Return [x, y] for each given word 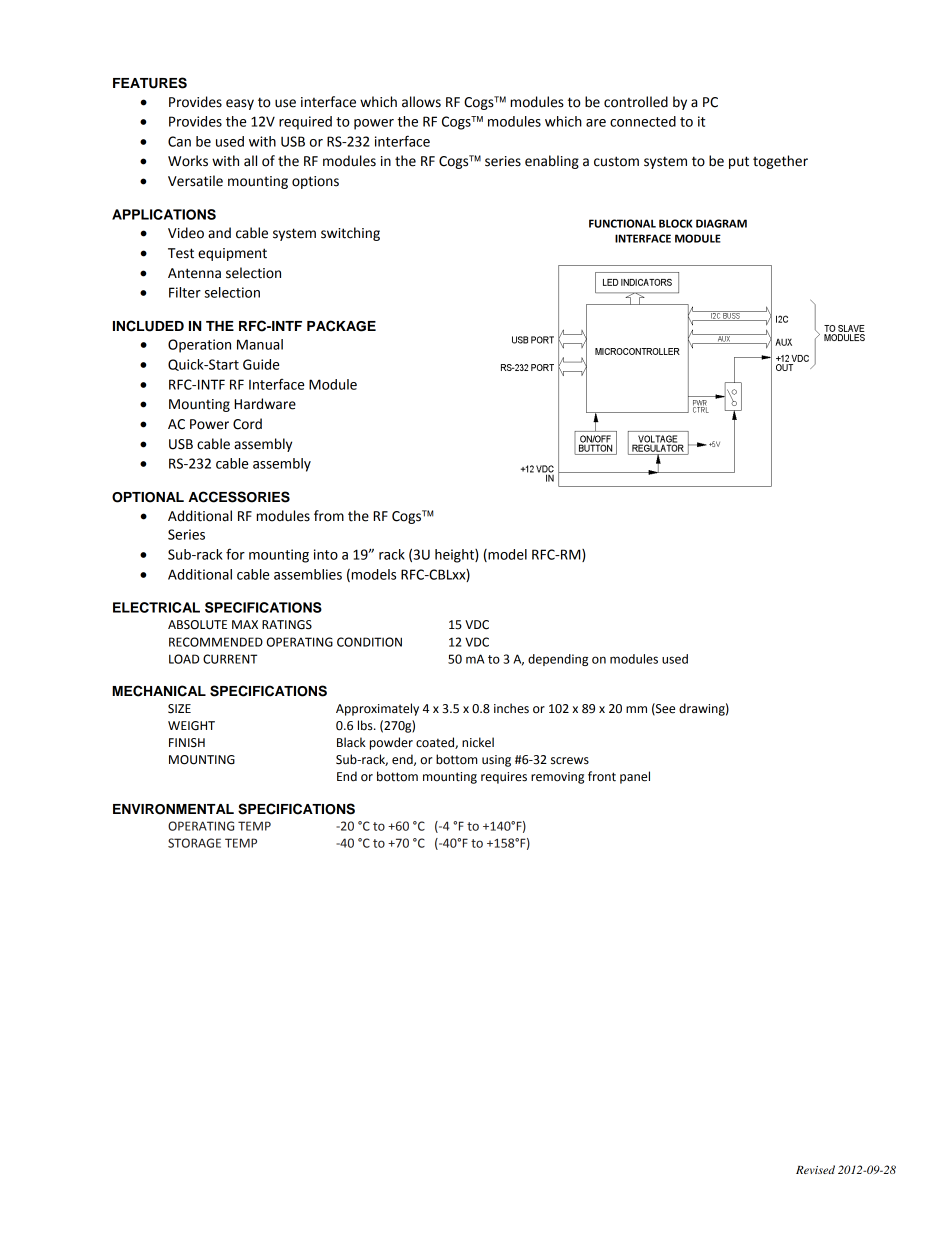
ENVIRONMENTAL [173, 809]
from [329, 516]
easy [240, 104]
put [739, 162]
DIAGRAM [721, 223]
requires [504, 778]
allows [421, 102]
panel [635, 777]
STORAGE [194, 843]
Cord [247, 424]
